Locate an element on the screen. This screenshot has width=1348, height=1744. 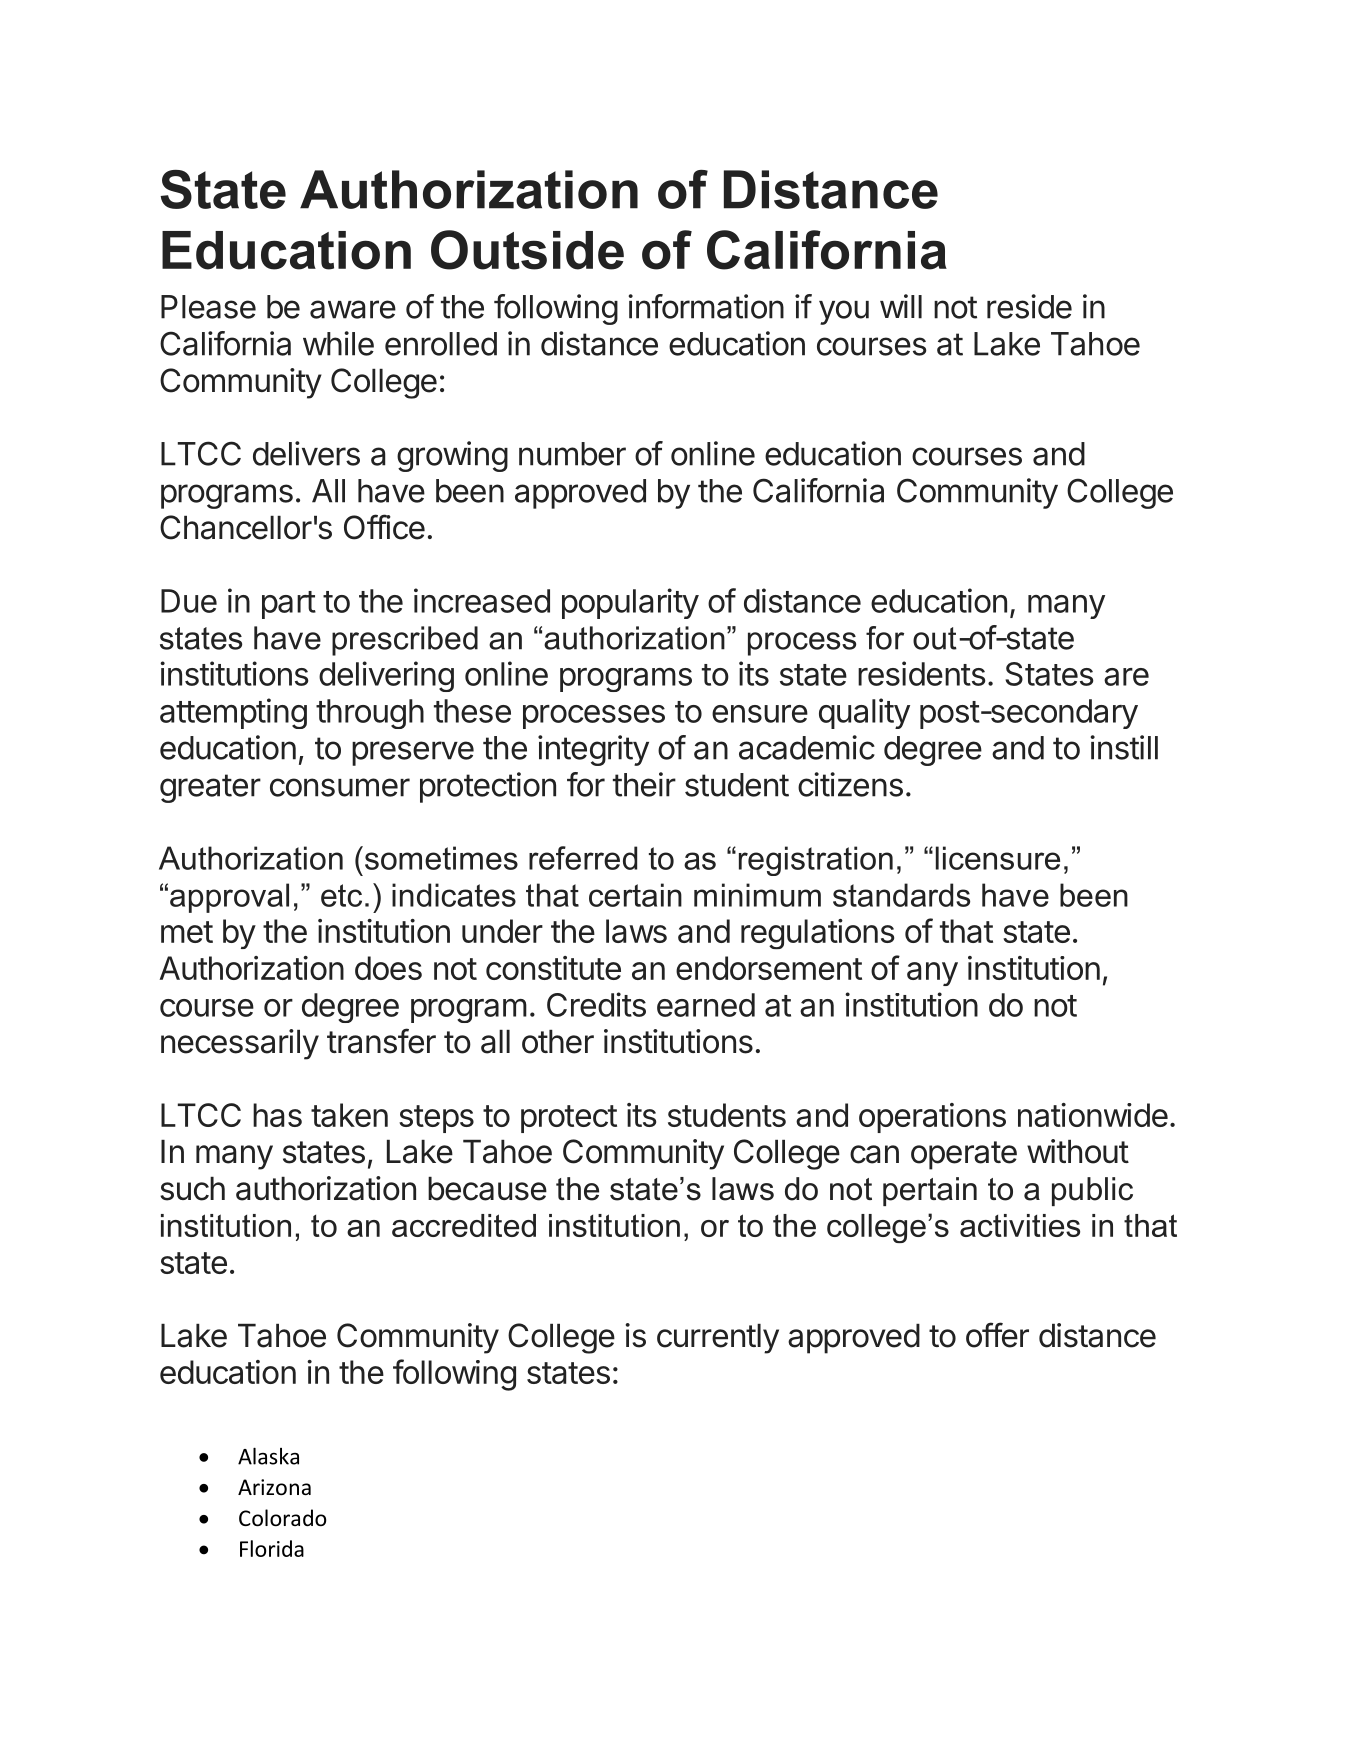
popularity is located at coordinates (630, 603).
